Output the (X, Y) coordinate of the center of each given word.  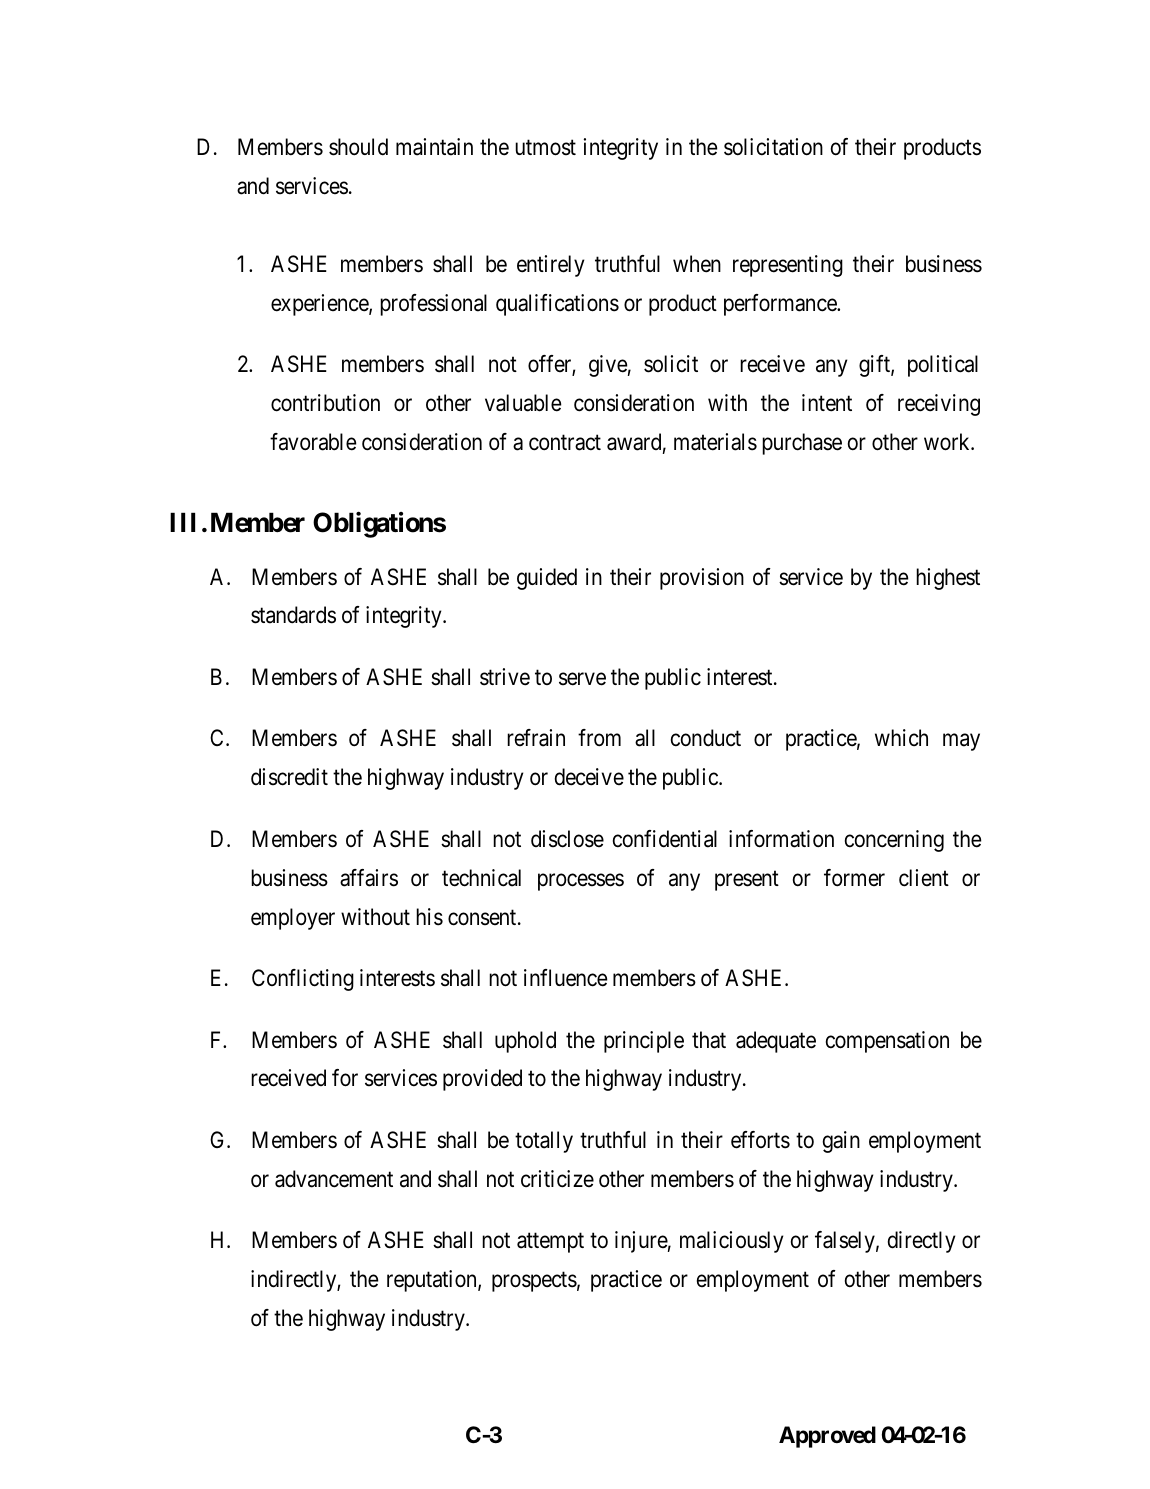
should (358, 147)
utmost (545, 148)
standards (293, 615)
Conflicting (303, 980)
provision (702, 579)
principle (644, 1042)
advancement (334, 1179)
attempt (550, 1243)
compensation (887, 1042)
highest (948, 579)
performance (781, 305)
